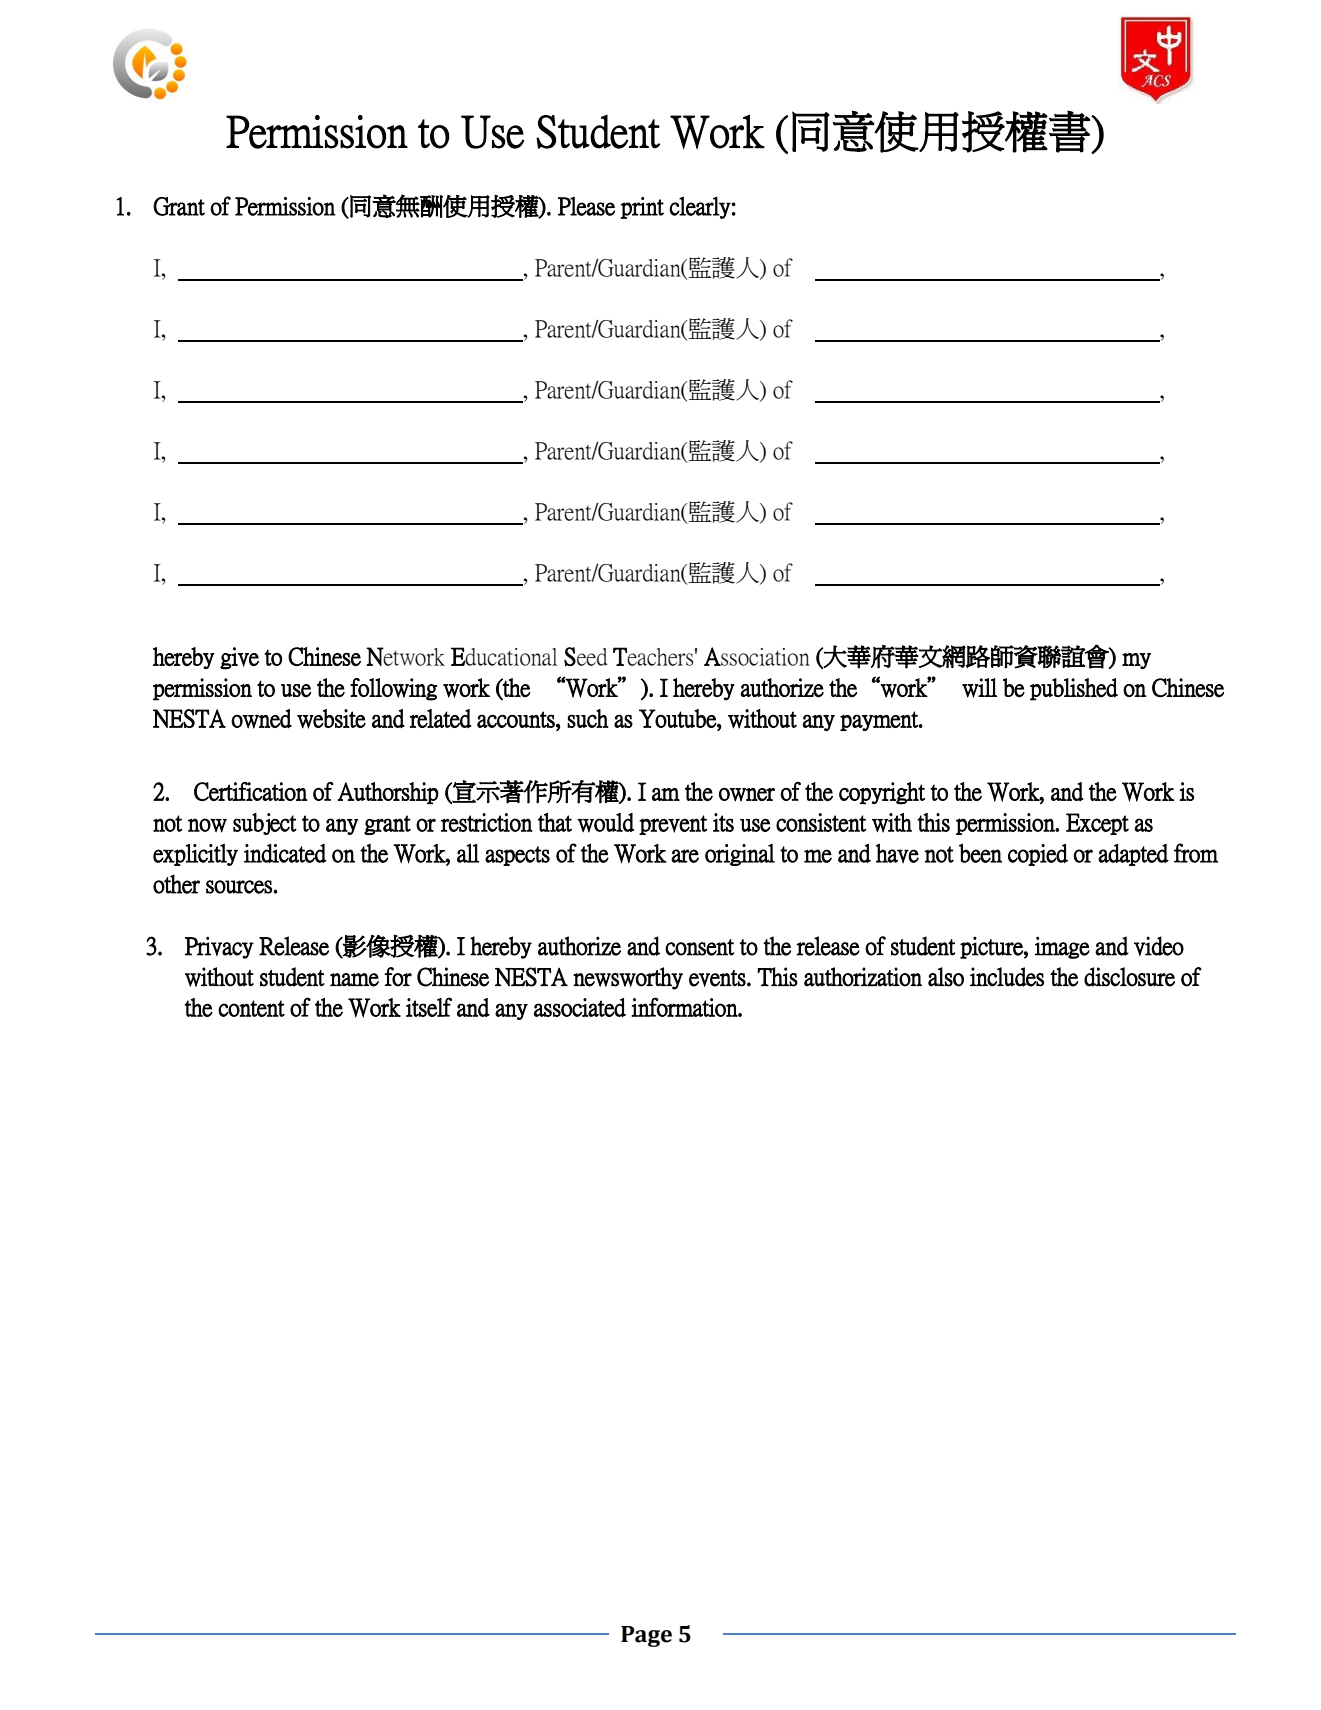 This screenshot has height=1710, width=1321. I want to click on sources, so click(240, 887).
